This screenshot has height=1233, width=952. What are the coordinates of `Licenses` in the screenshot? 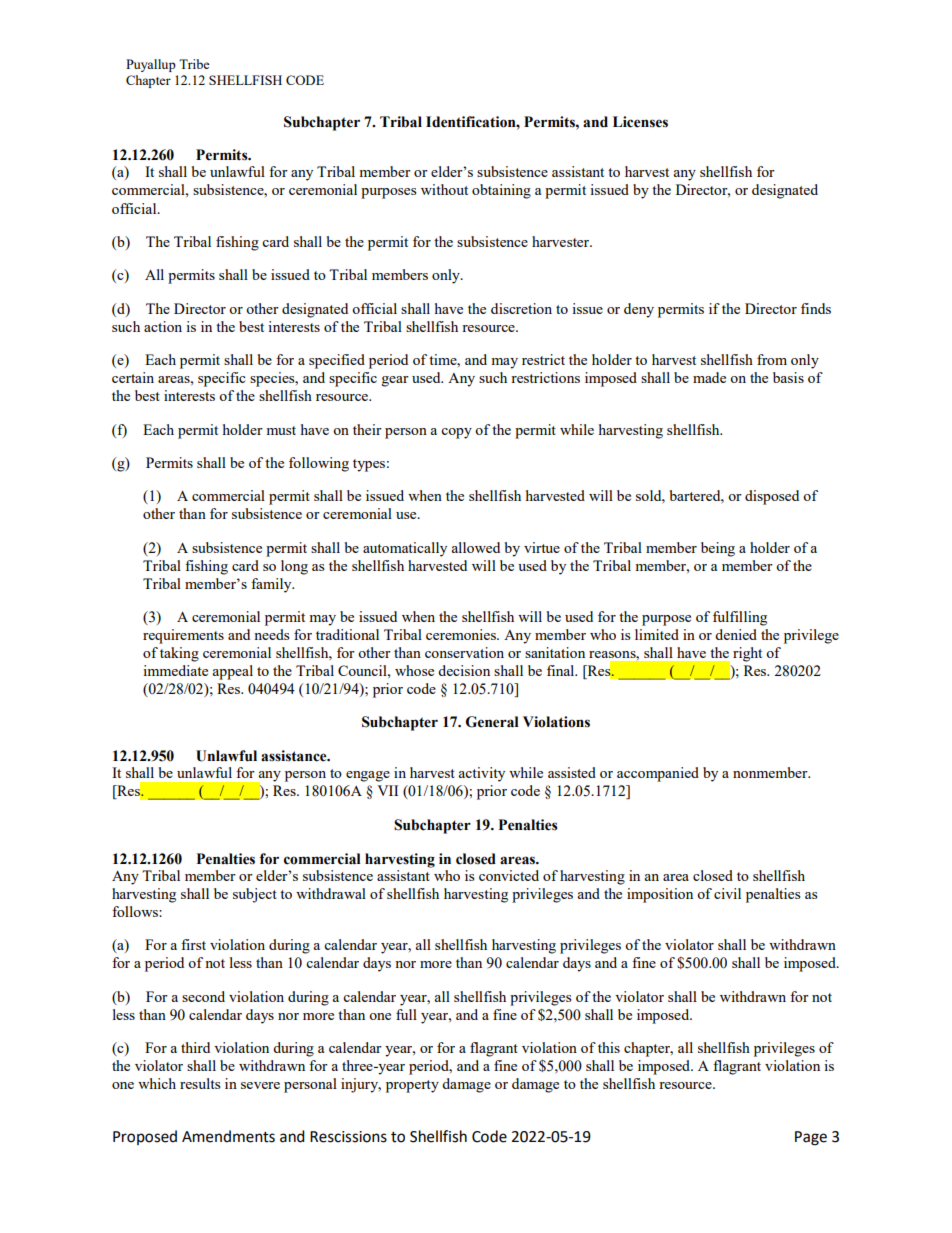 It's located at (640, 122).
